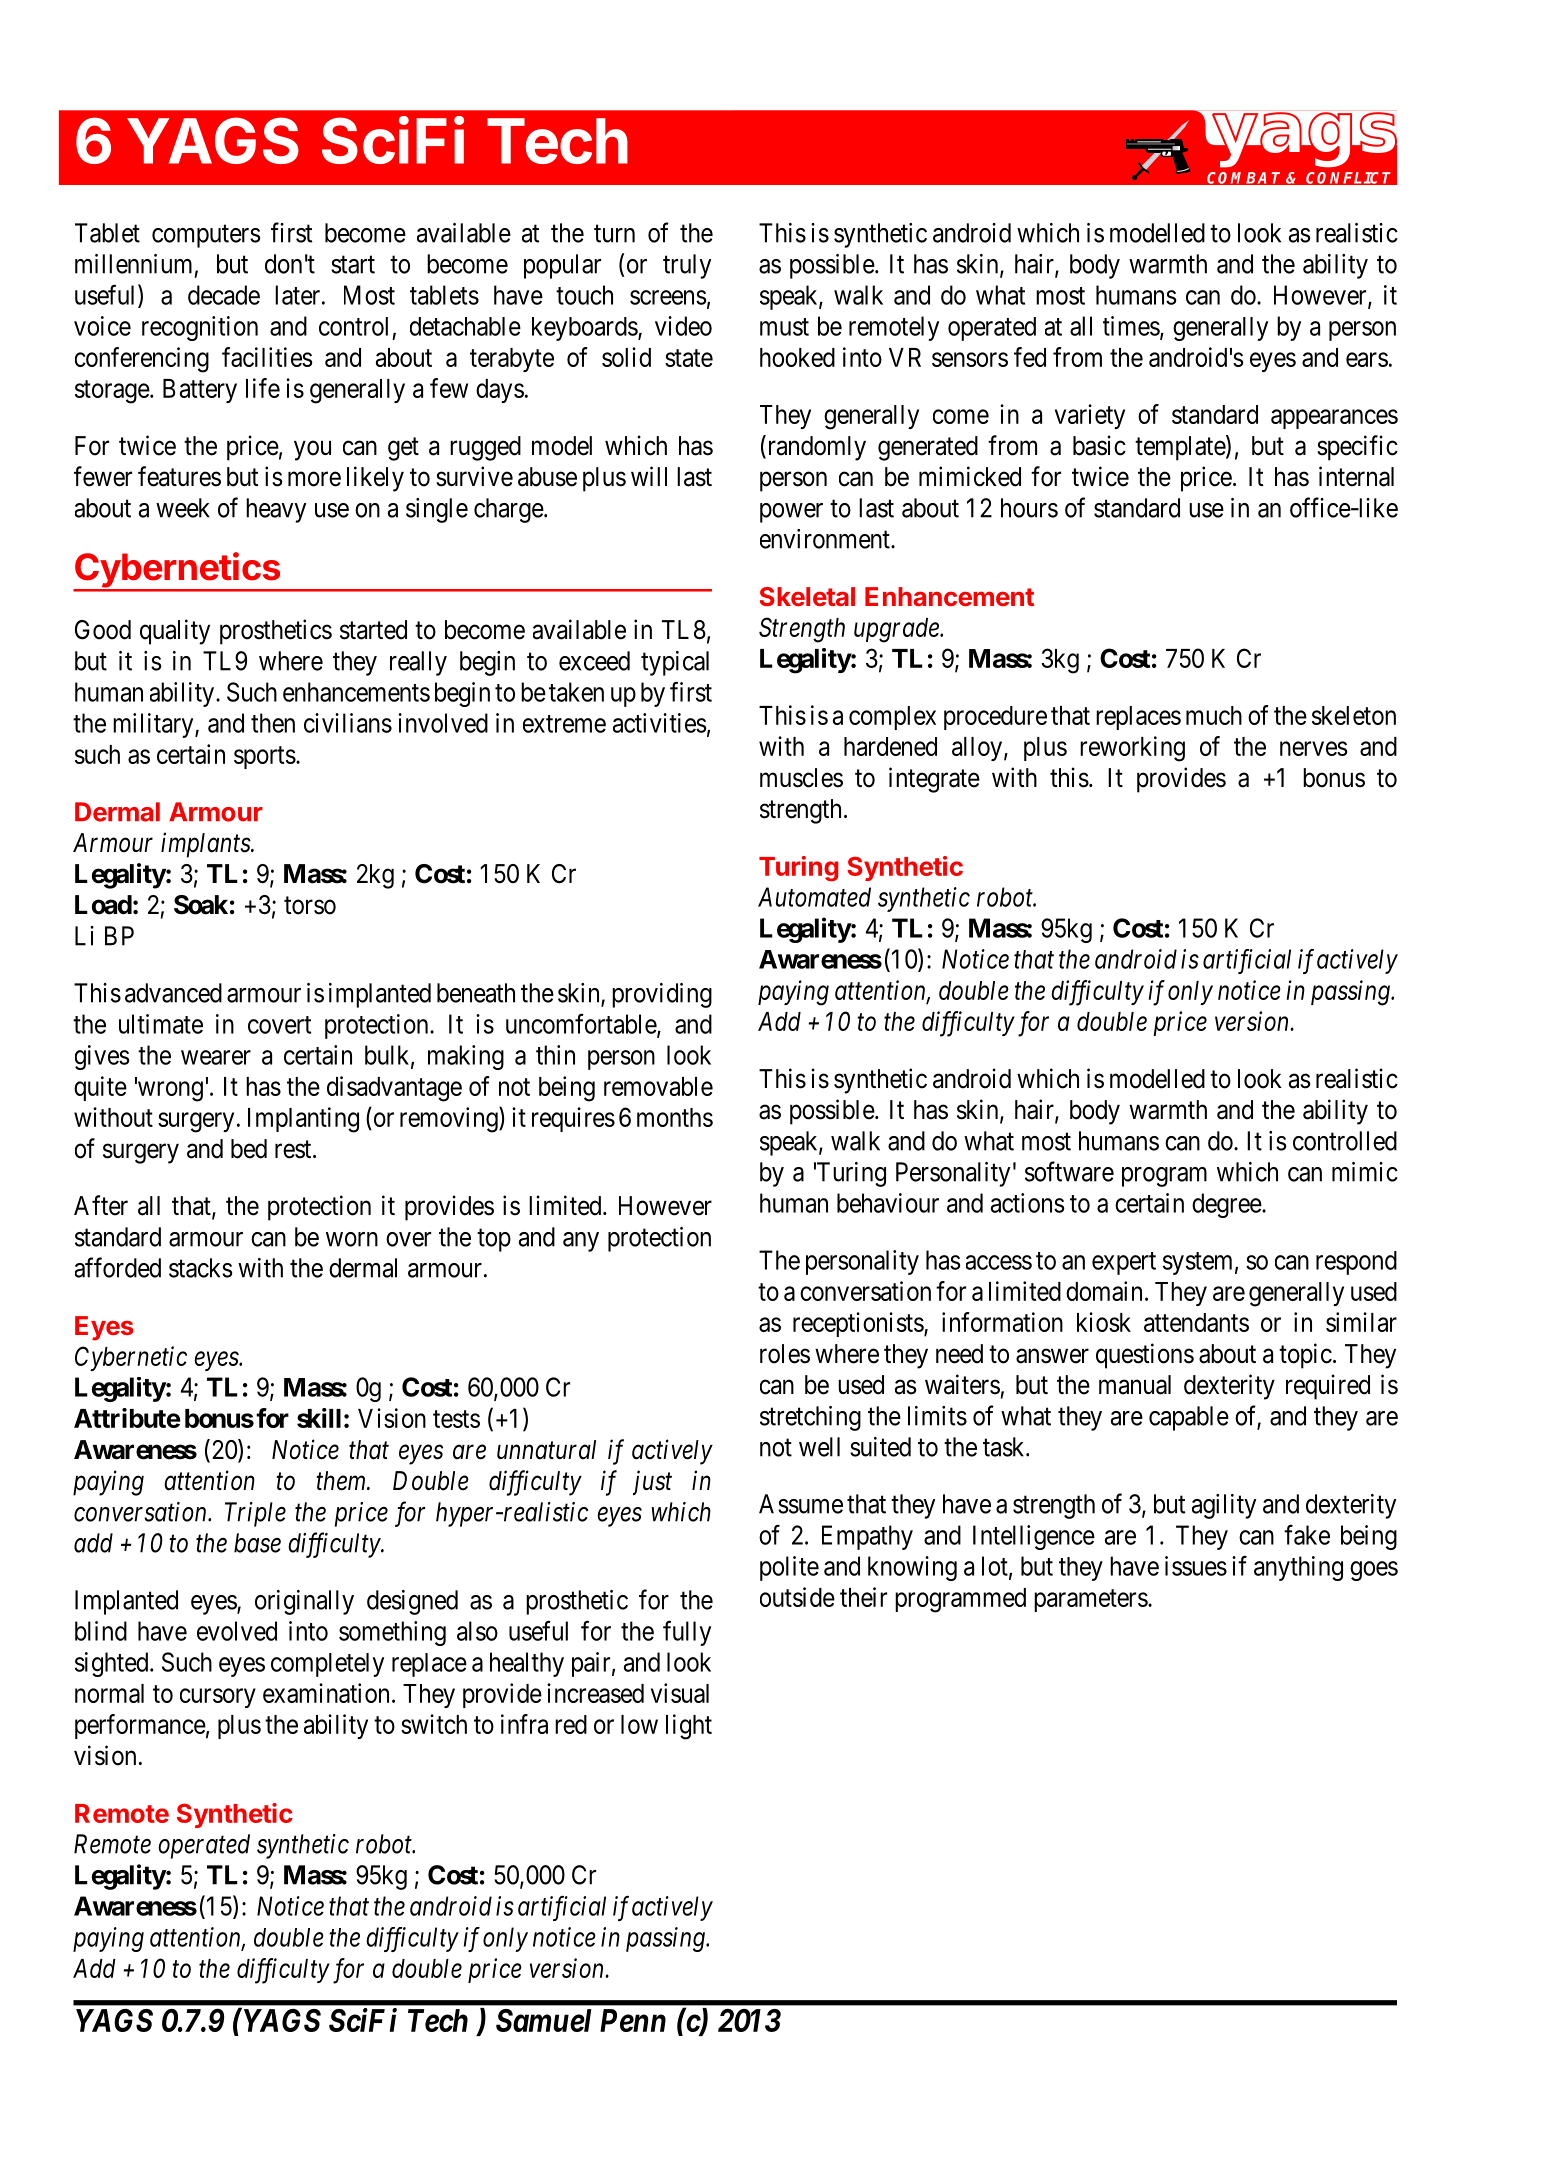  Describe the element at coordinates (1030, 357) in the document. I see `fed` at that location.
